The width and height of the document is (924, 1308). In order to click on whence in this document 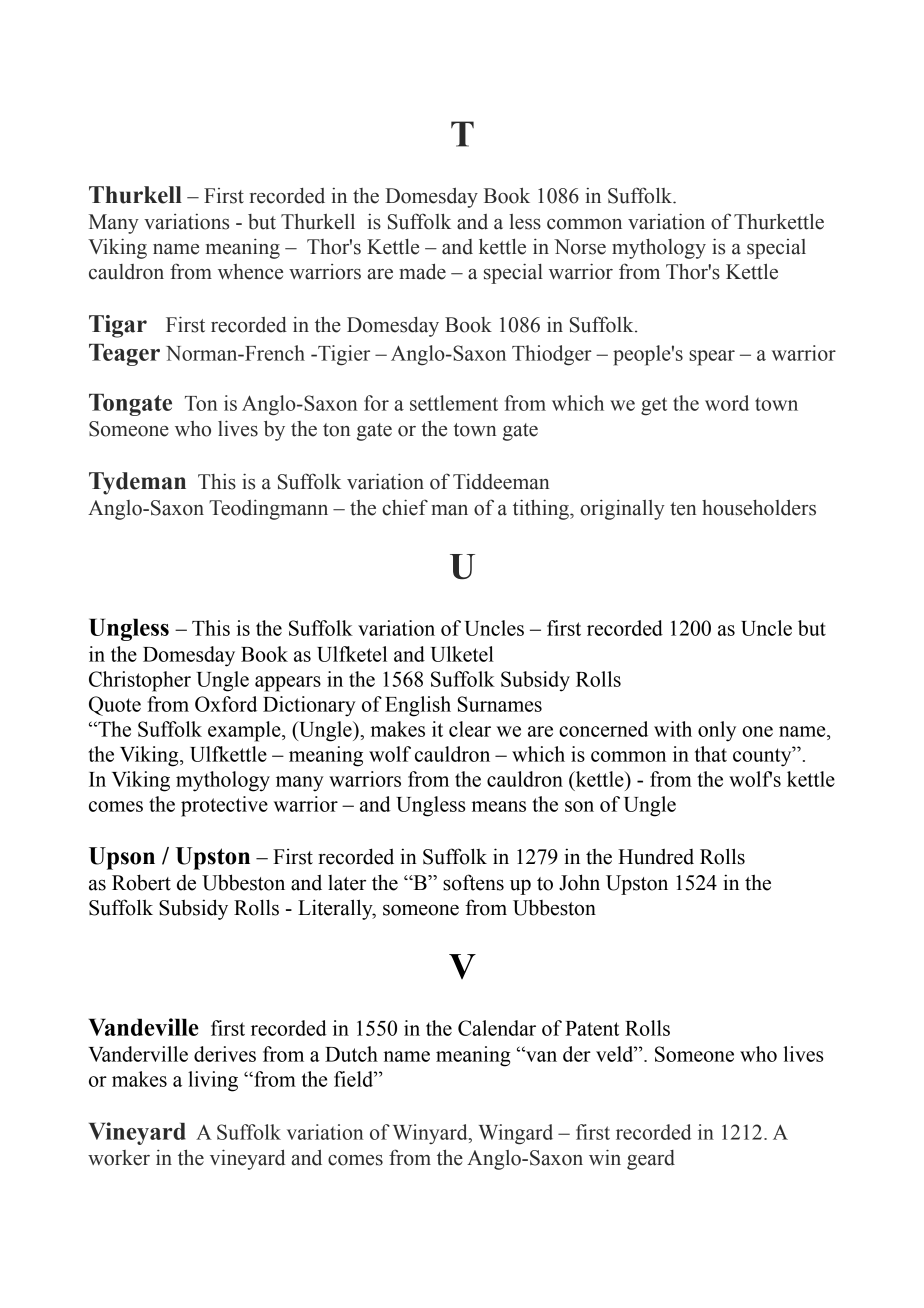, I will do `click(250, 272)`.
